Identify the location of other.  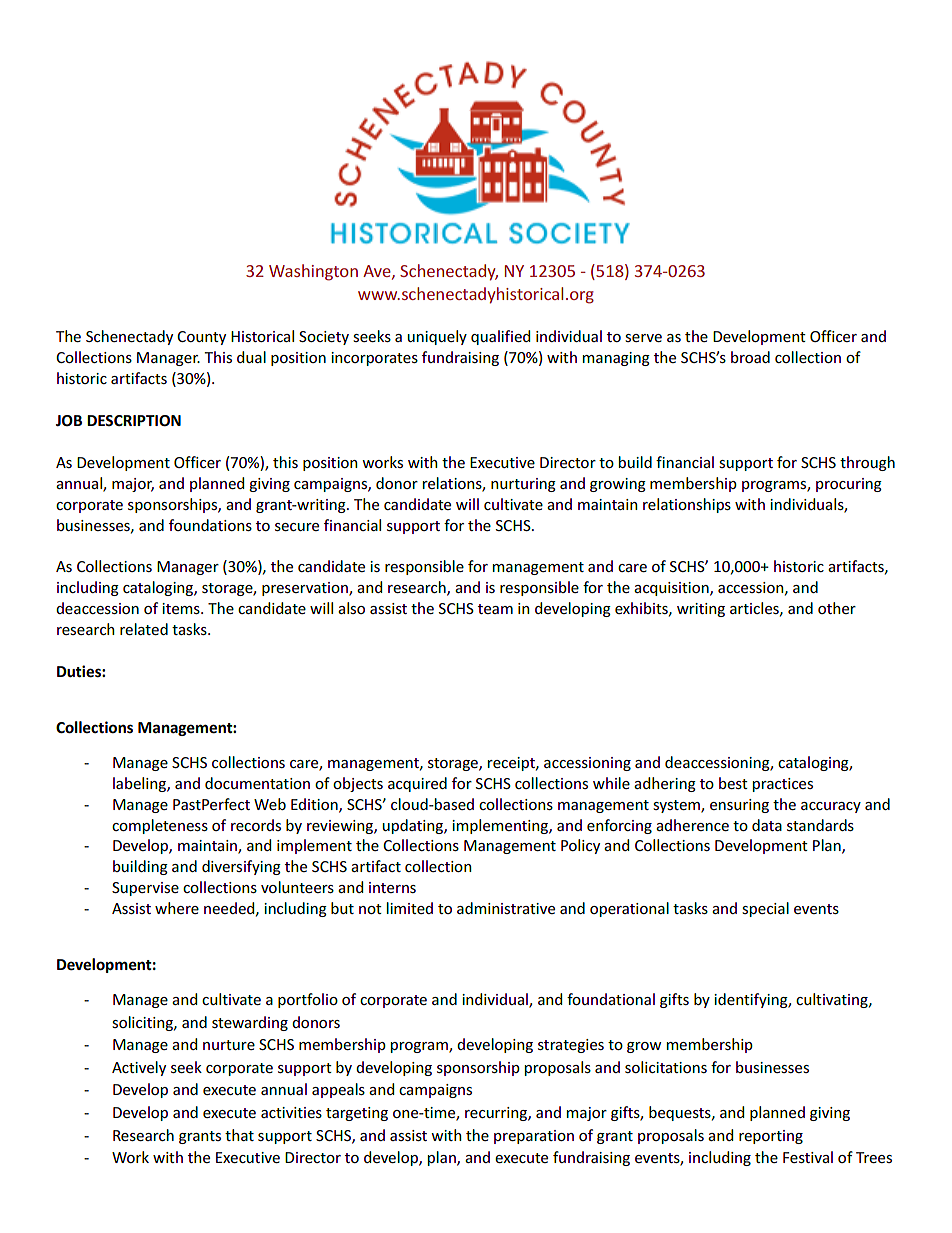
(837, 608).
